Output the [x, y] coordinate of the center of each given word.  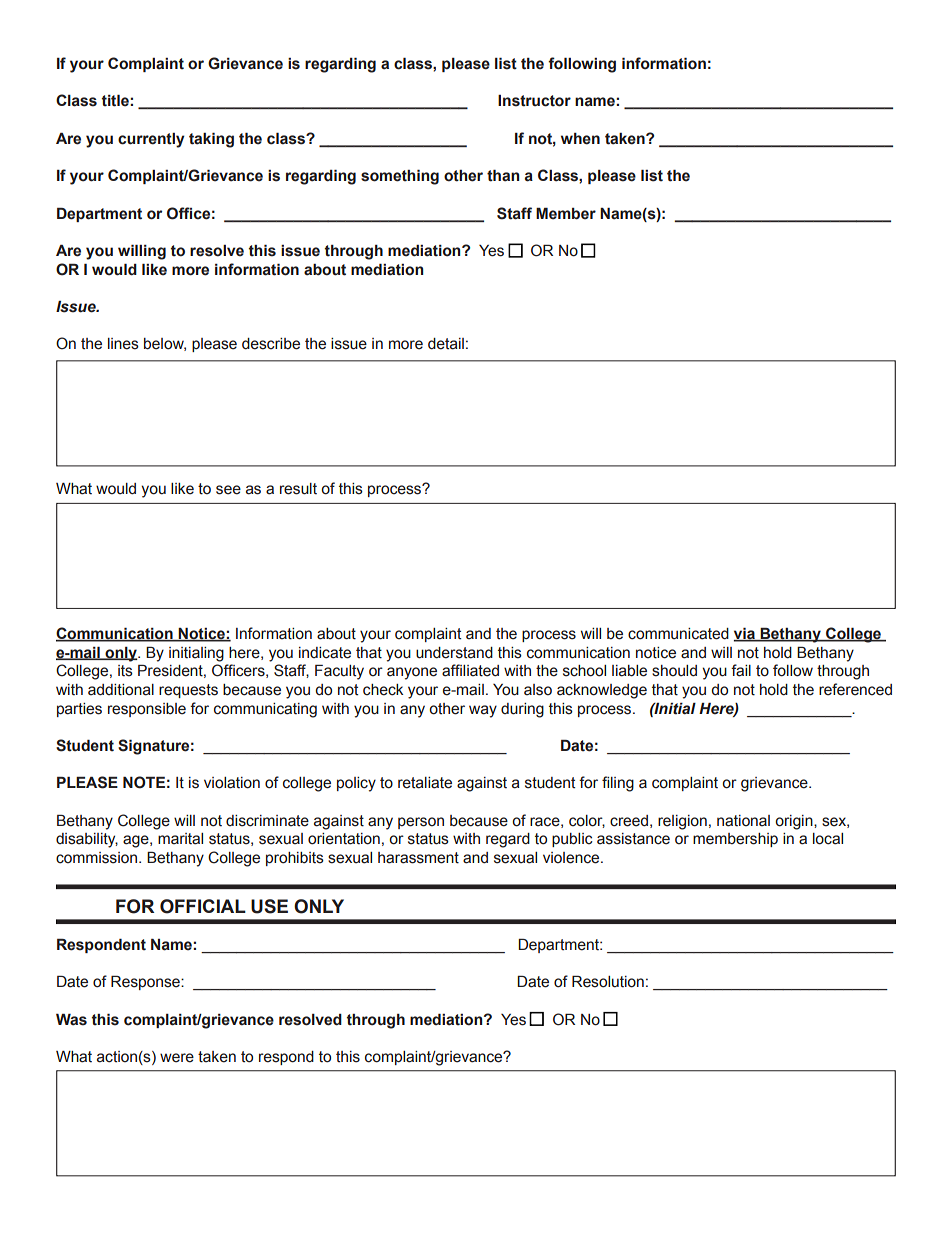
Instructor [534, 101]
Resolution [608, 981]
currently [151, 140]
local [828, 839]
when [580, 139]
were [177, 1058]
